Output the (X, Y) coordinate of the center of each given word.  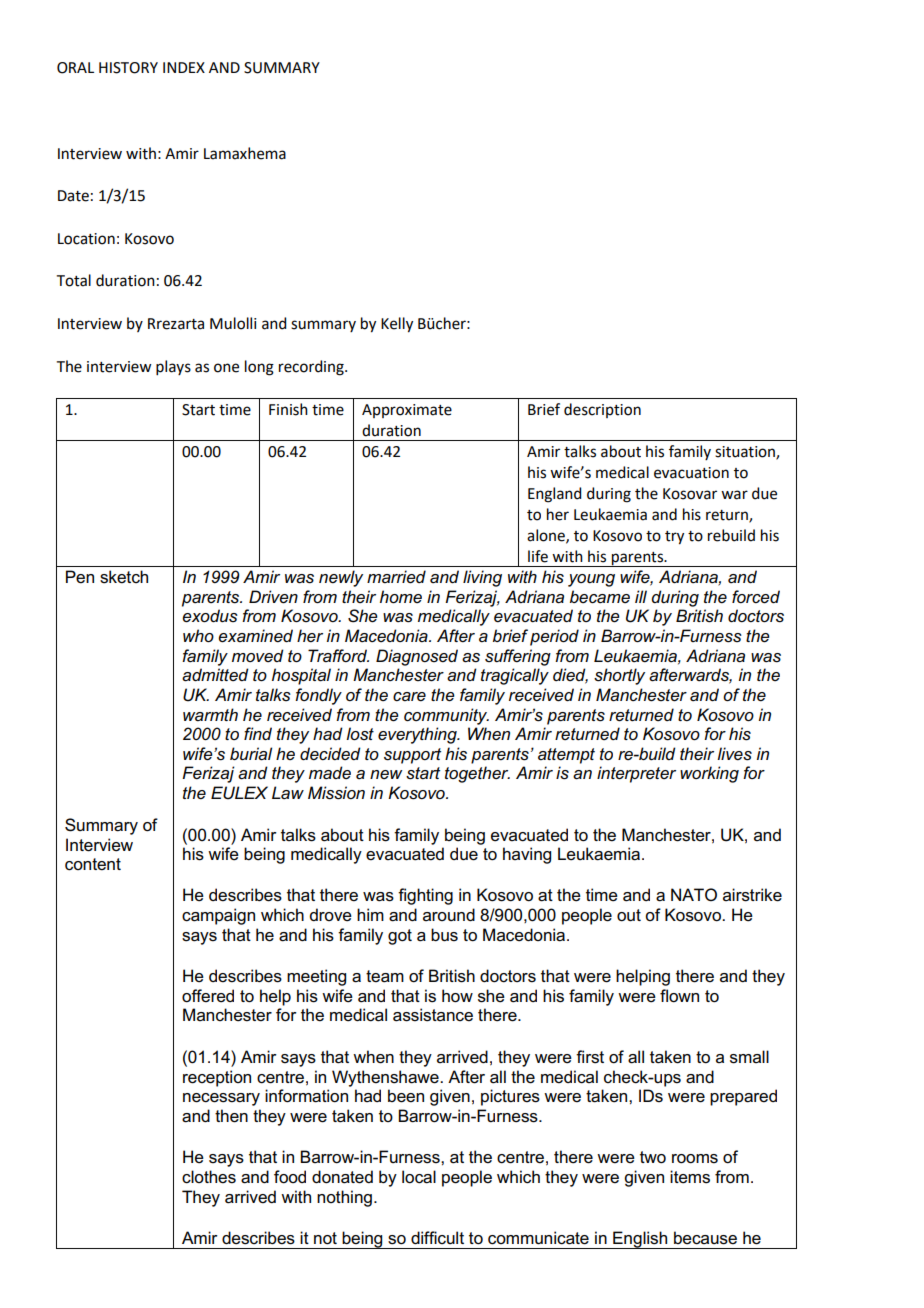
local (419, 1177)
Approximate (407, 411)
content (93, 864)
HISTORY (128, 68)
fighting (425, 896)
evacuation (691, 473)
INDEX (184, 67)
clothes (209, 1177)
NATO (694, 894)
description (602, 410)
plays (173, 367)
